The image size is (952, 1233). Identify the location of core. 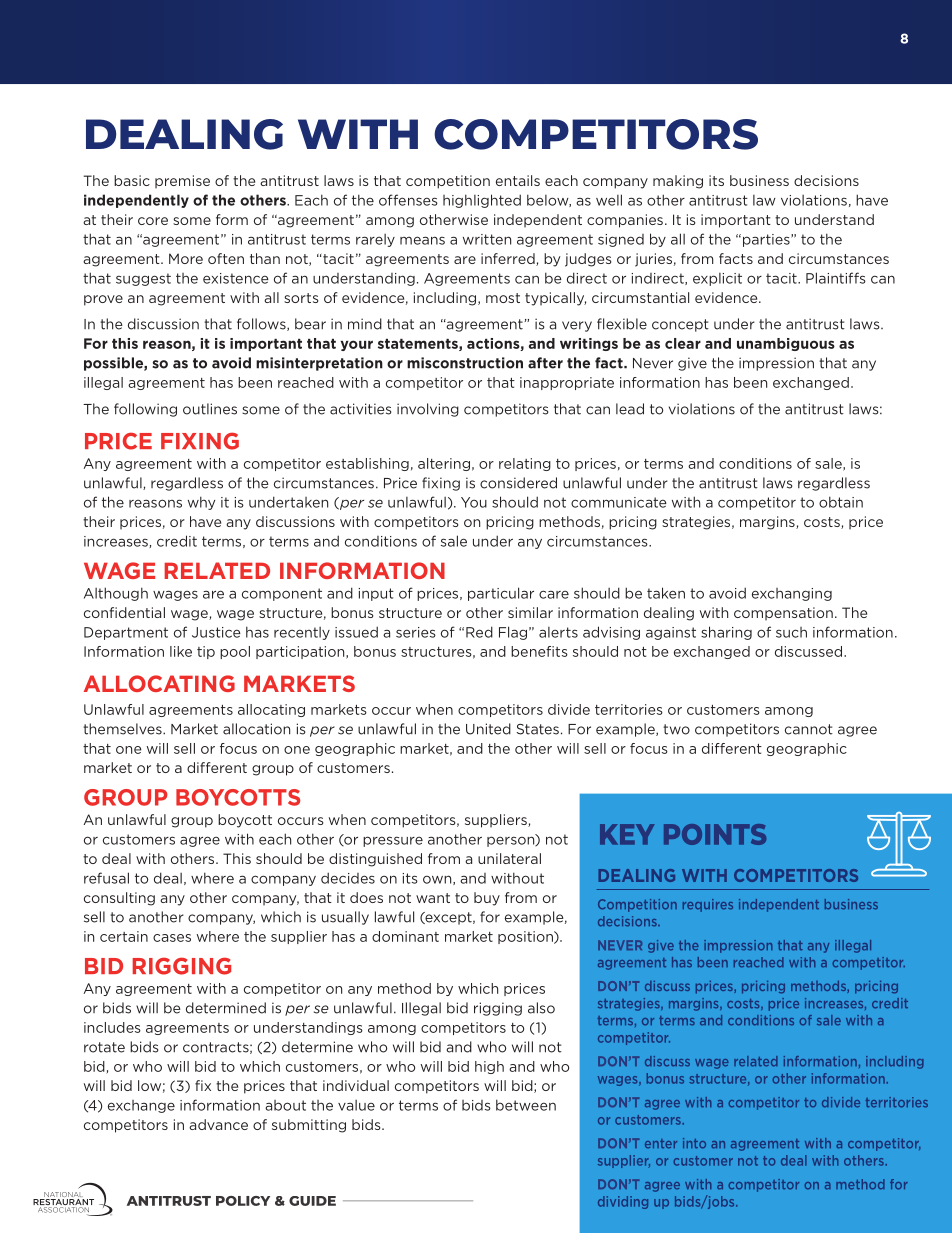
(153, 221).
